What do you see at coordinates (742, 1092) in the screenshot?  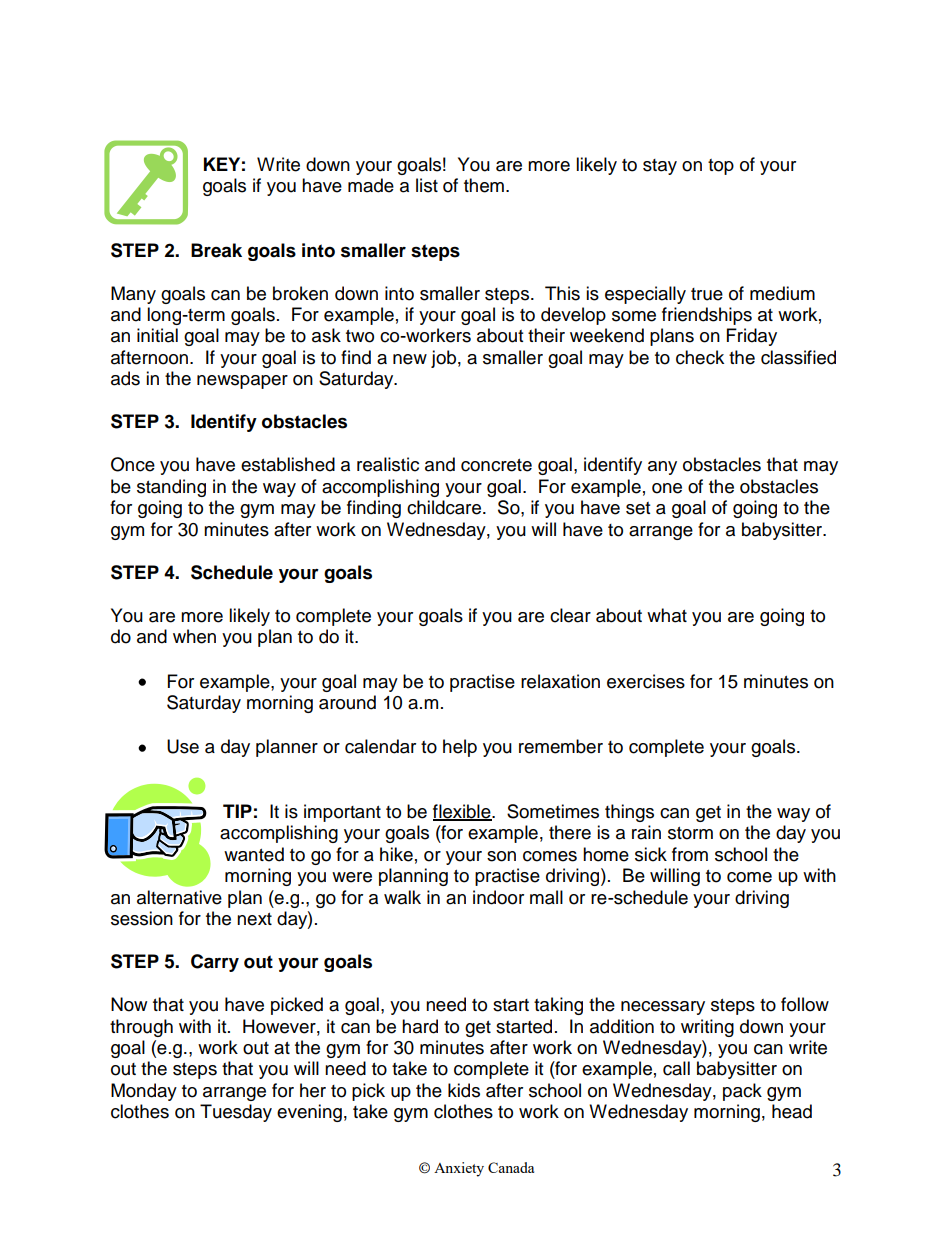 I see `pack` at bounding box center [742, 1092].
